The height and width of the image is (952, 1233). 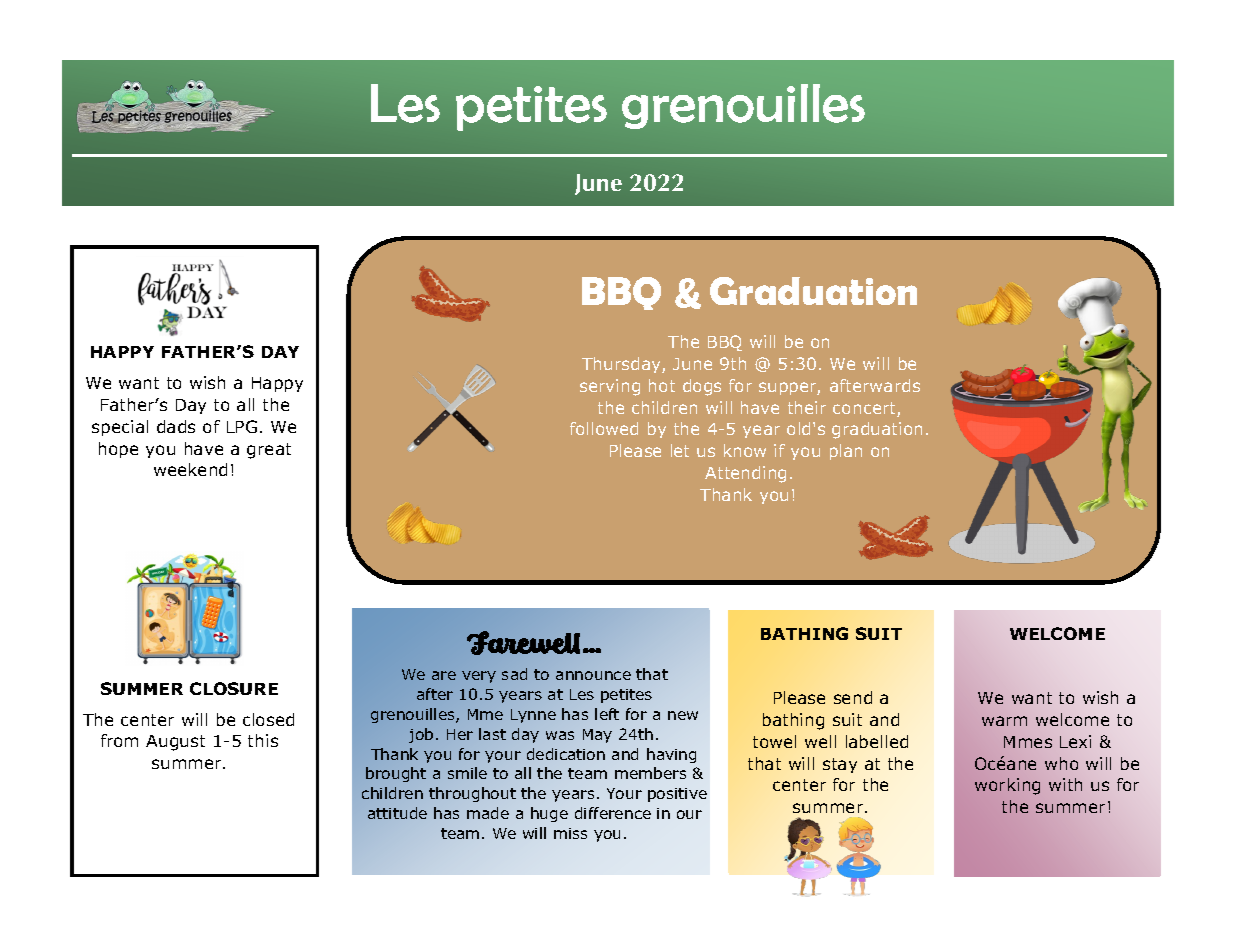 What do you see at coordinates (514, 674) in the image?
I see `sad` at bounding box center [514, 674].
